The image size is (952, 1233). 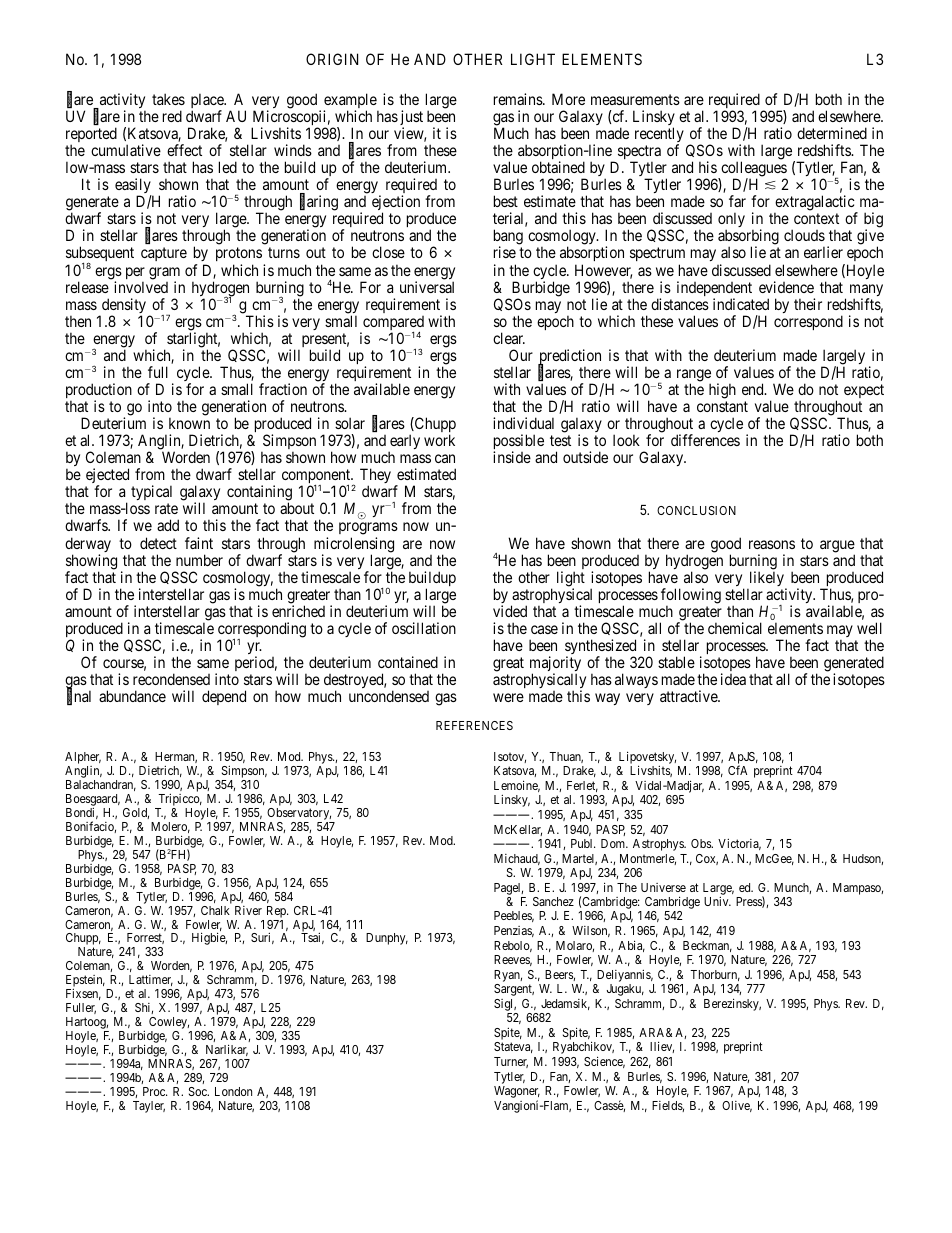 What do you see at coordinates (474, 725) in the page?
I see `REFERENCES` at bounding box center [474, 725].
